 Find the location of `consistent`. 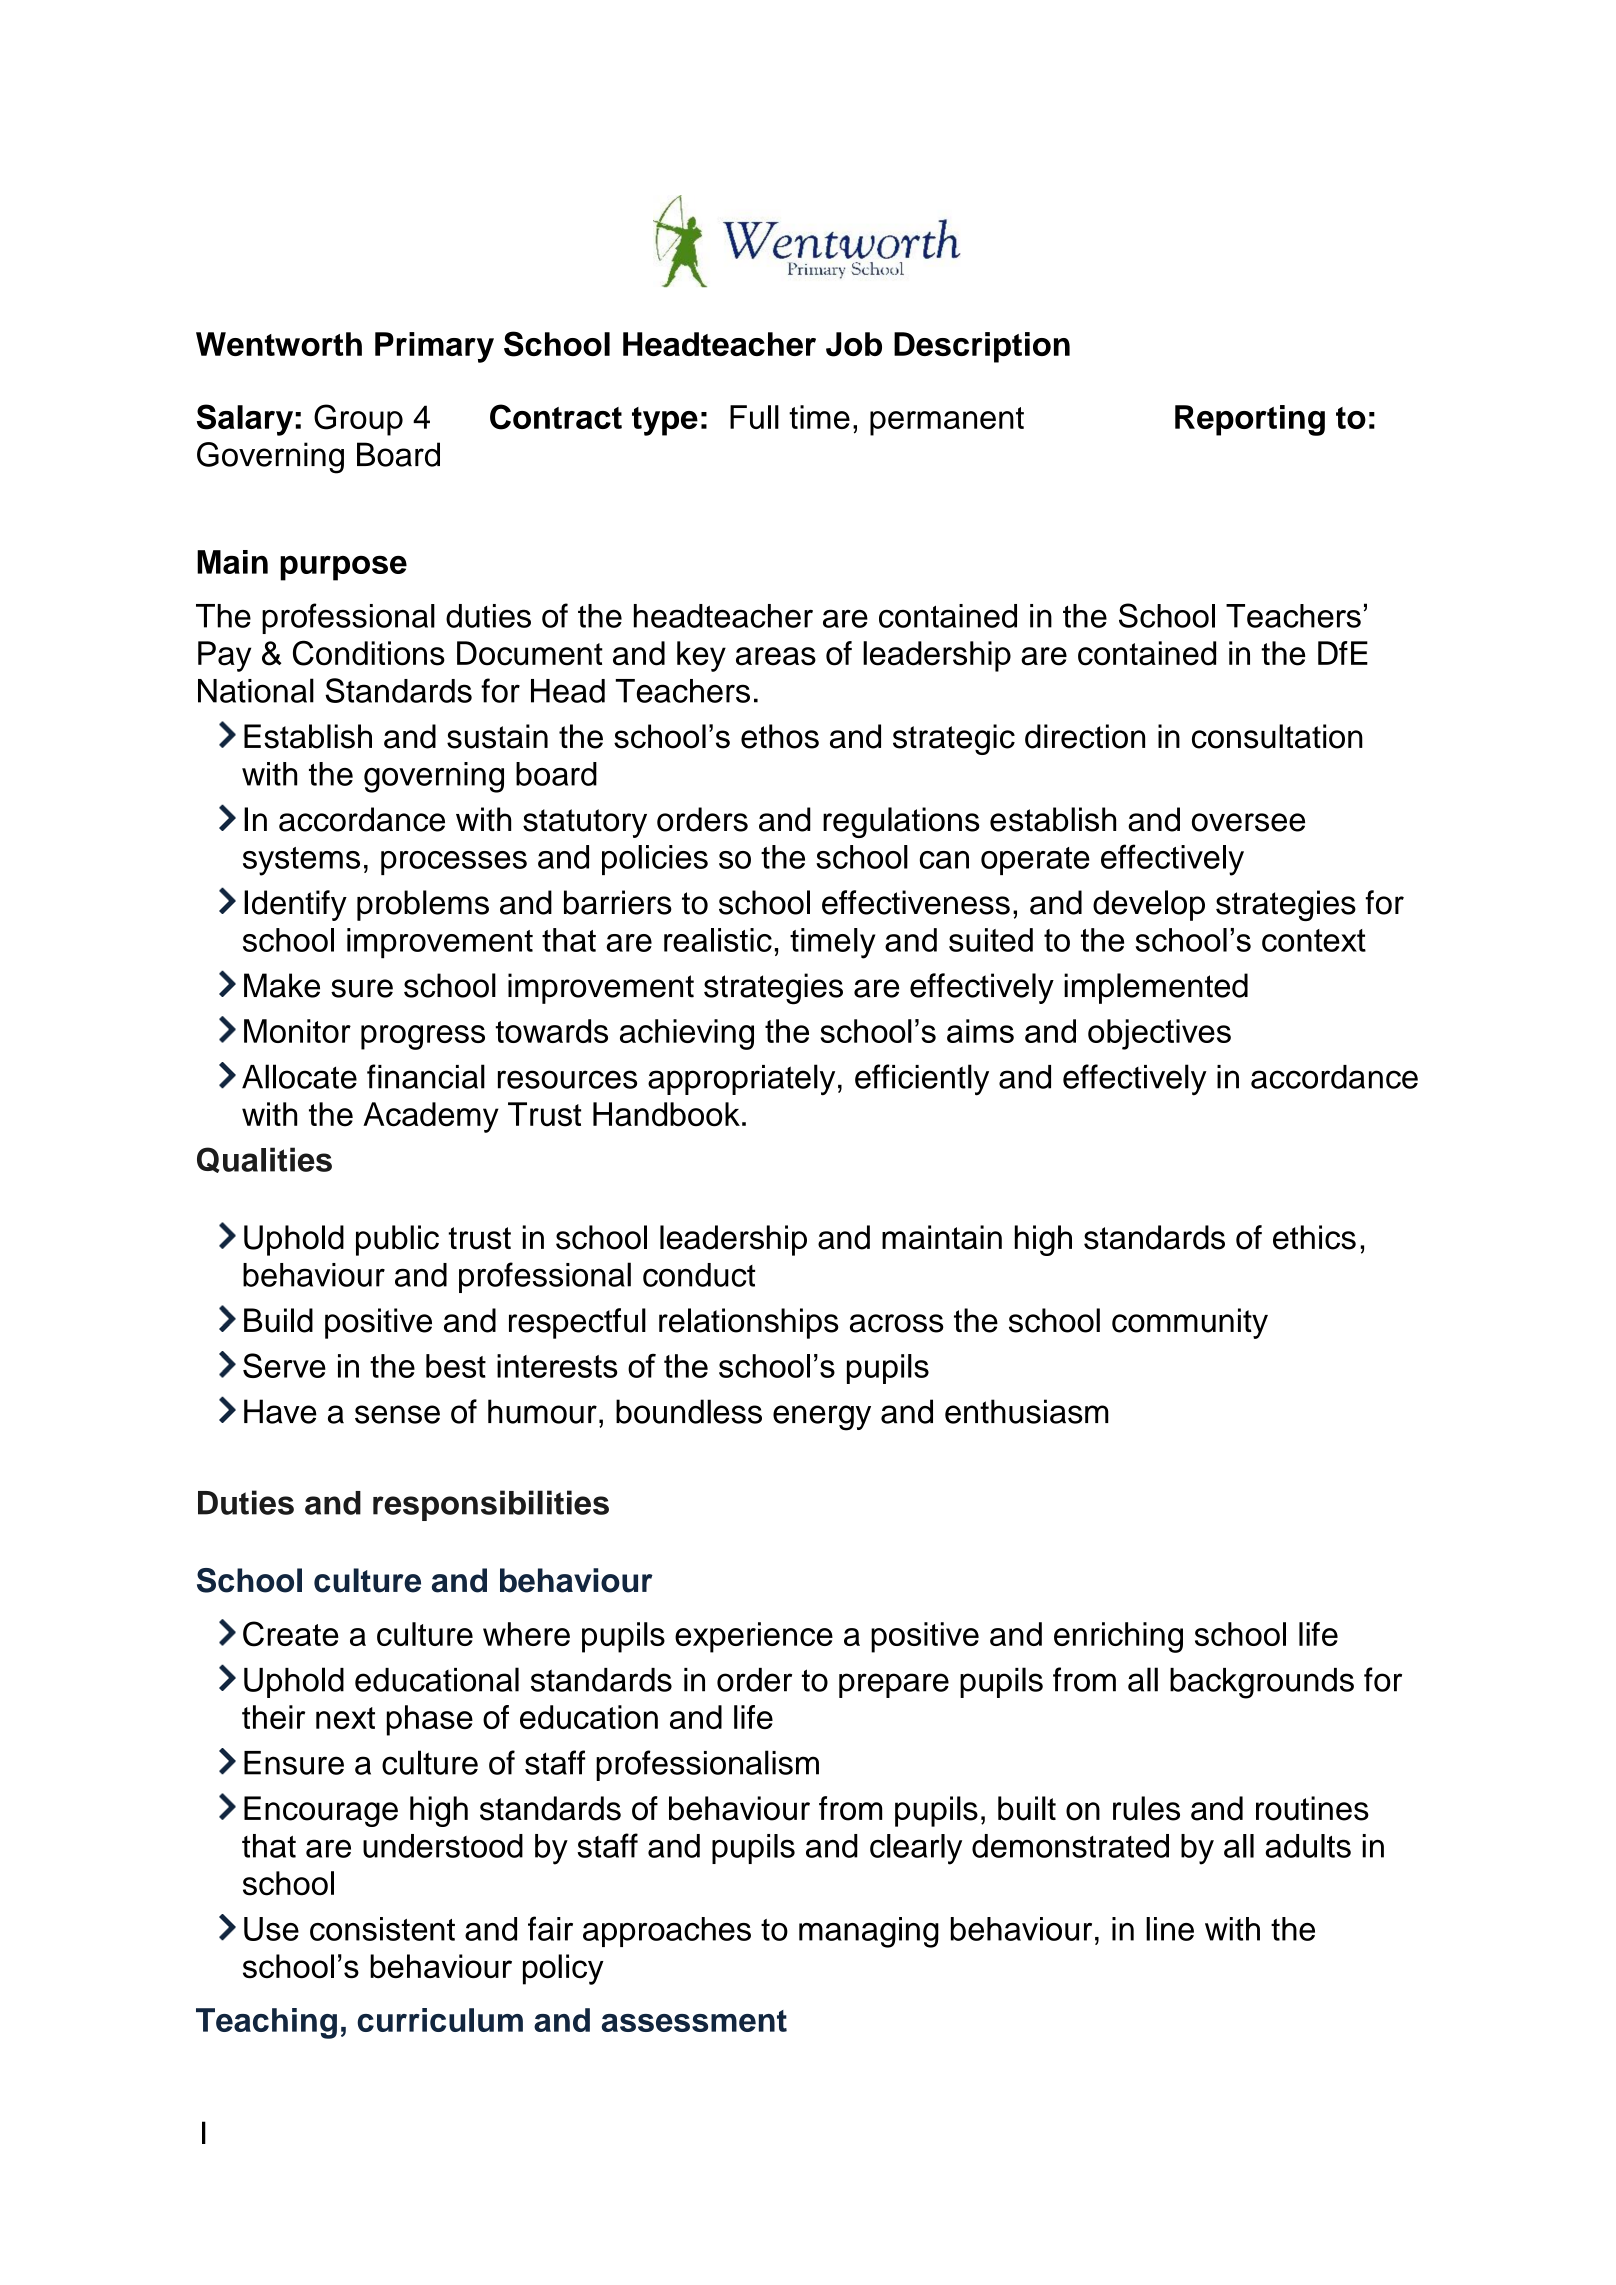

consistent is located at coordinates (382, 1929).
